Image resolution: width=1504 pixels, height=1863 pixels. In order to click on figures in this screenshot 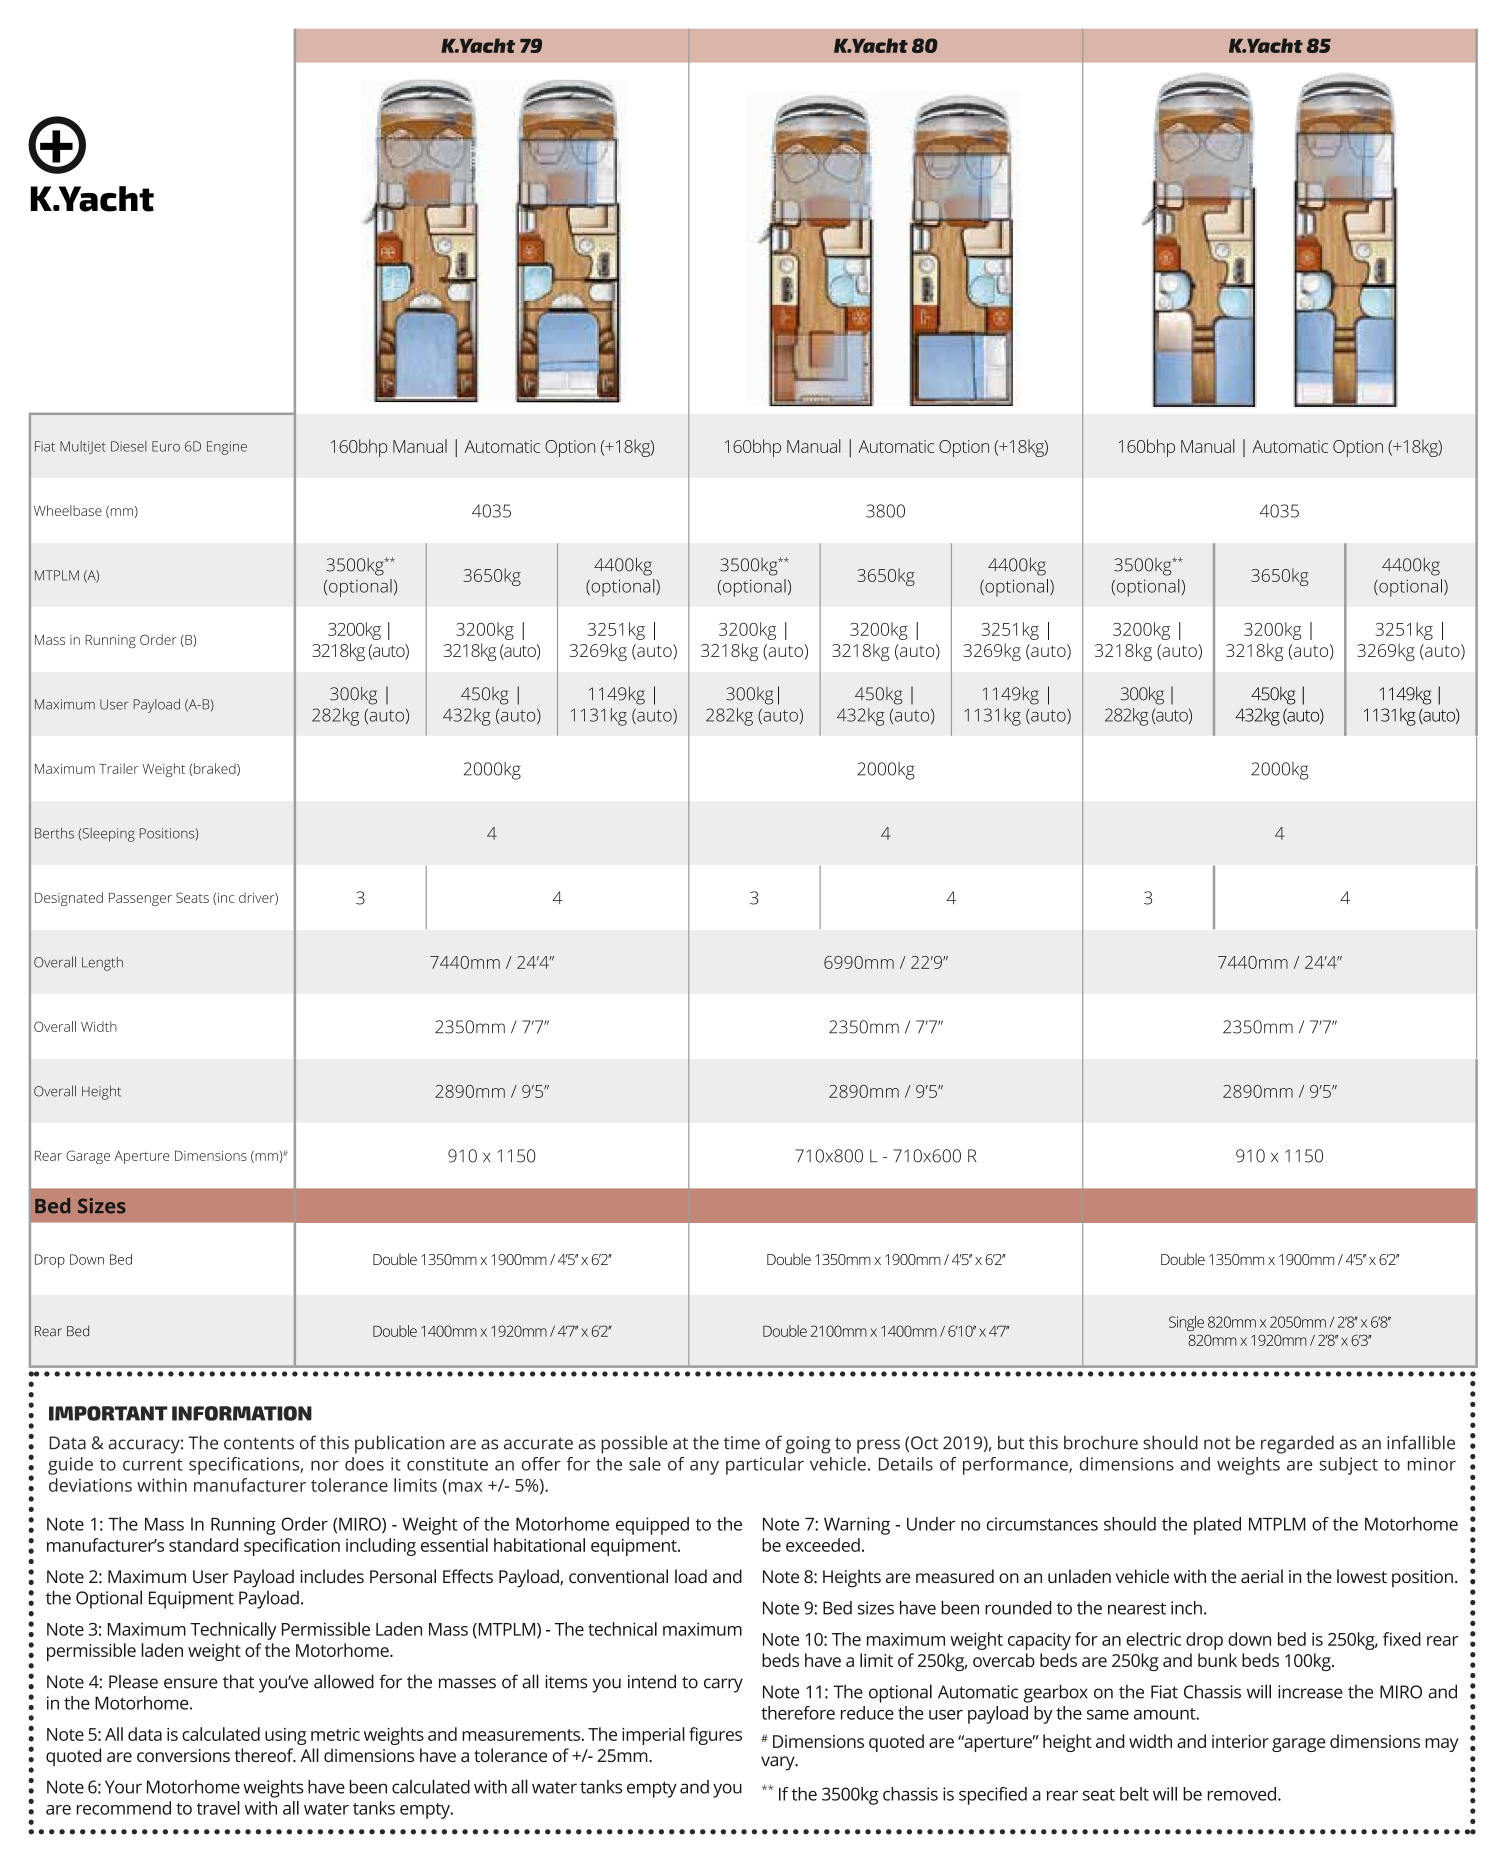, I will do `click(715, 1736)`.
